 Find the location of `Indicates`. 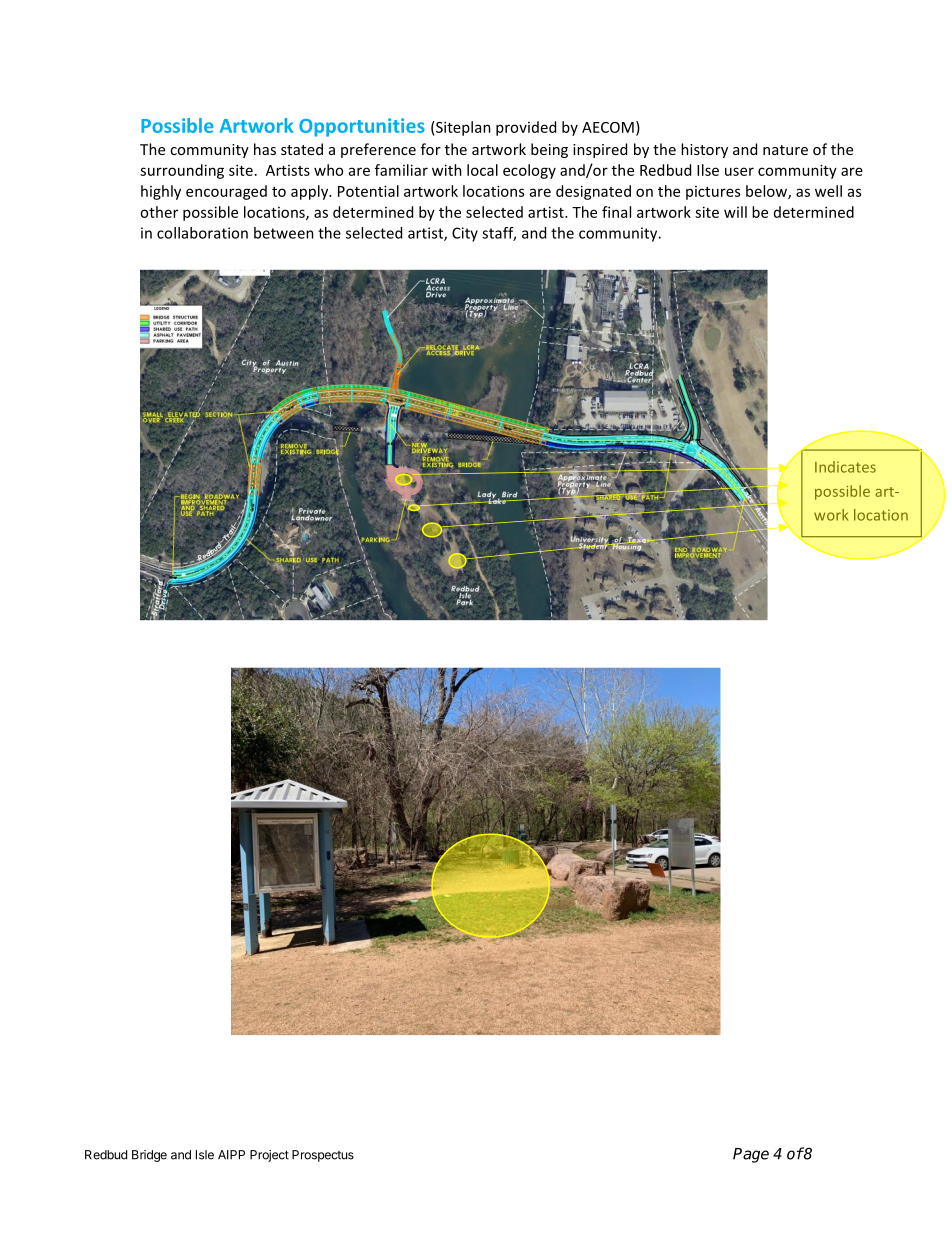

Indicates is located at coordinates (845, 467).
